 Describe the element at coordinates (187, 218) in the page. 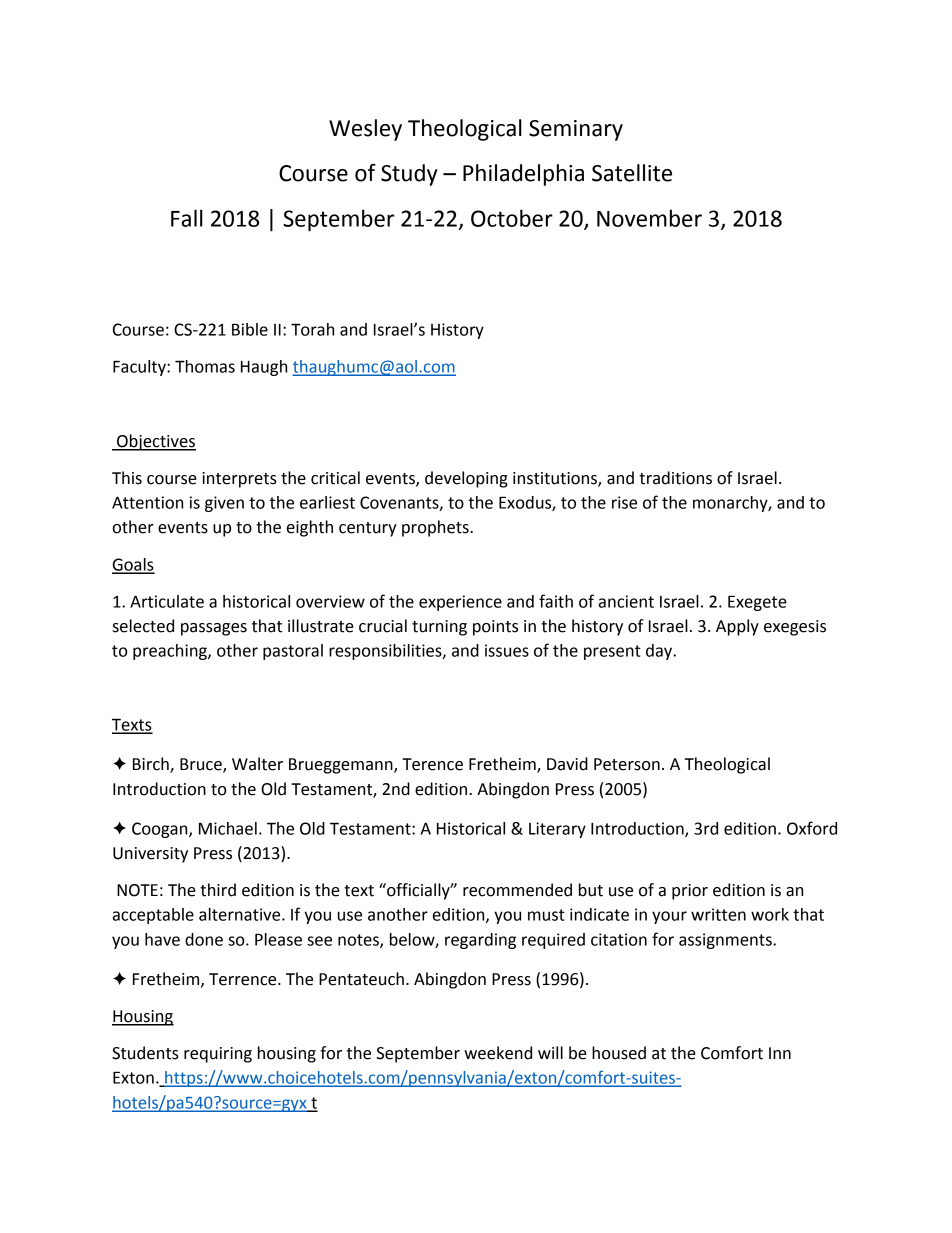

I see `Fall` at that location.
